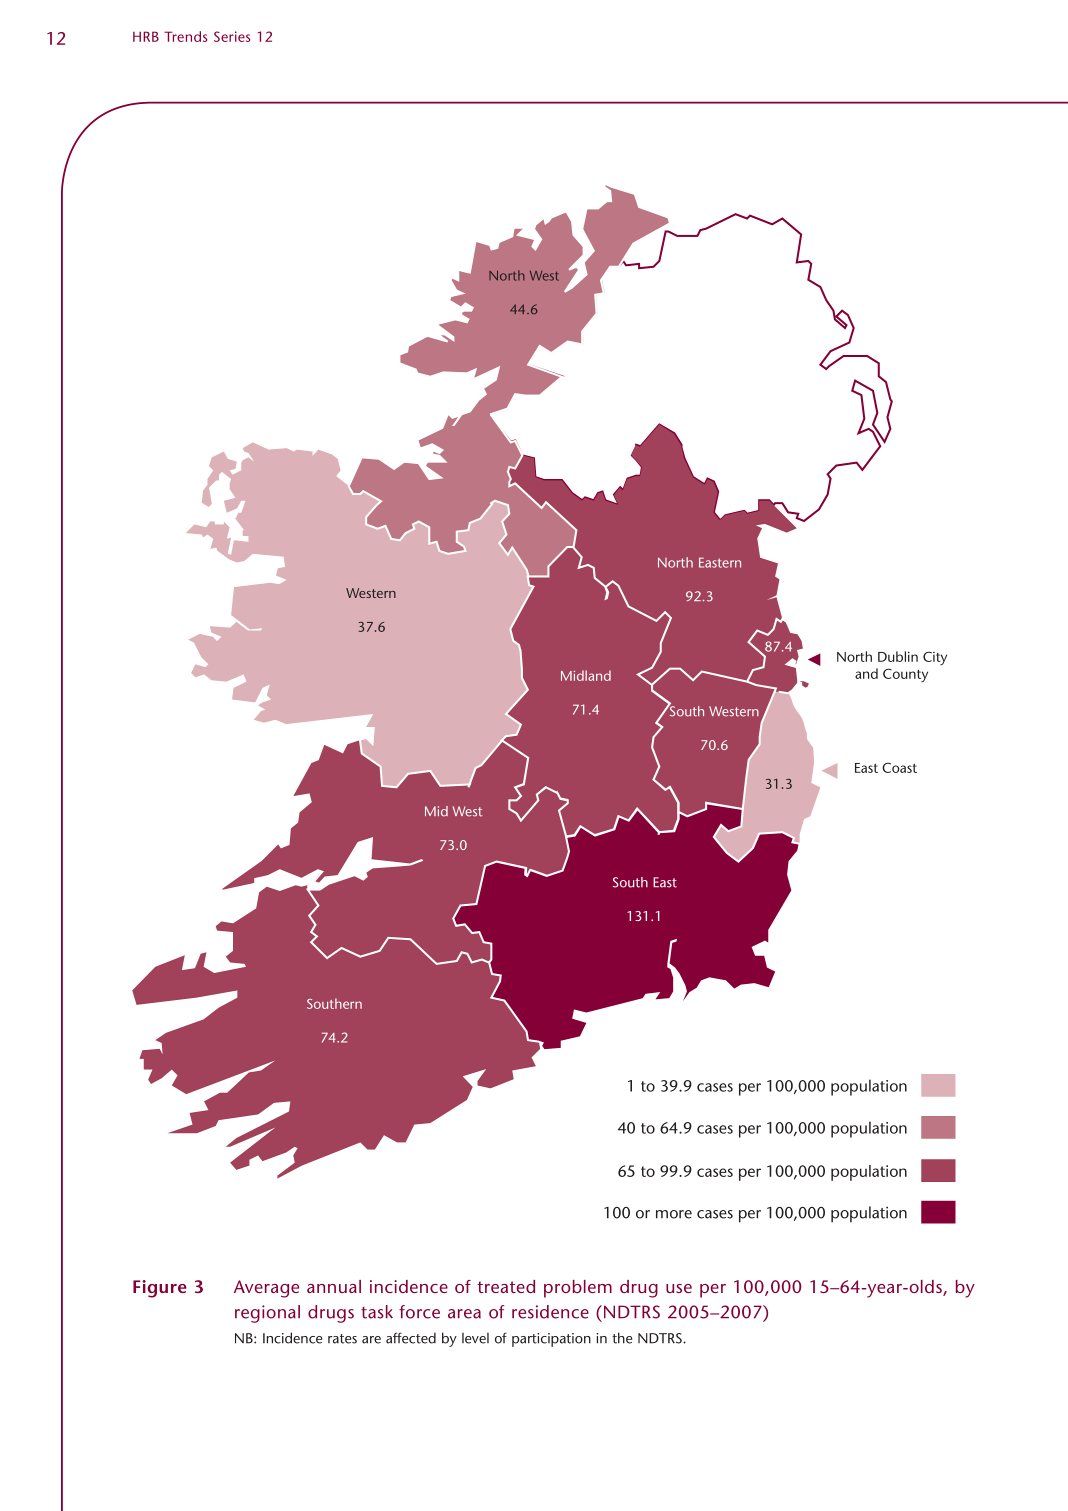 The image size is (1068, 1511). What do you see at coordinates (905, 675) in the document?
I see `County` at bounding box center [905, 675].
